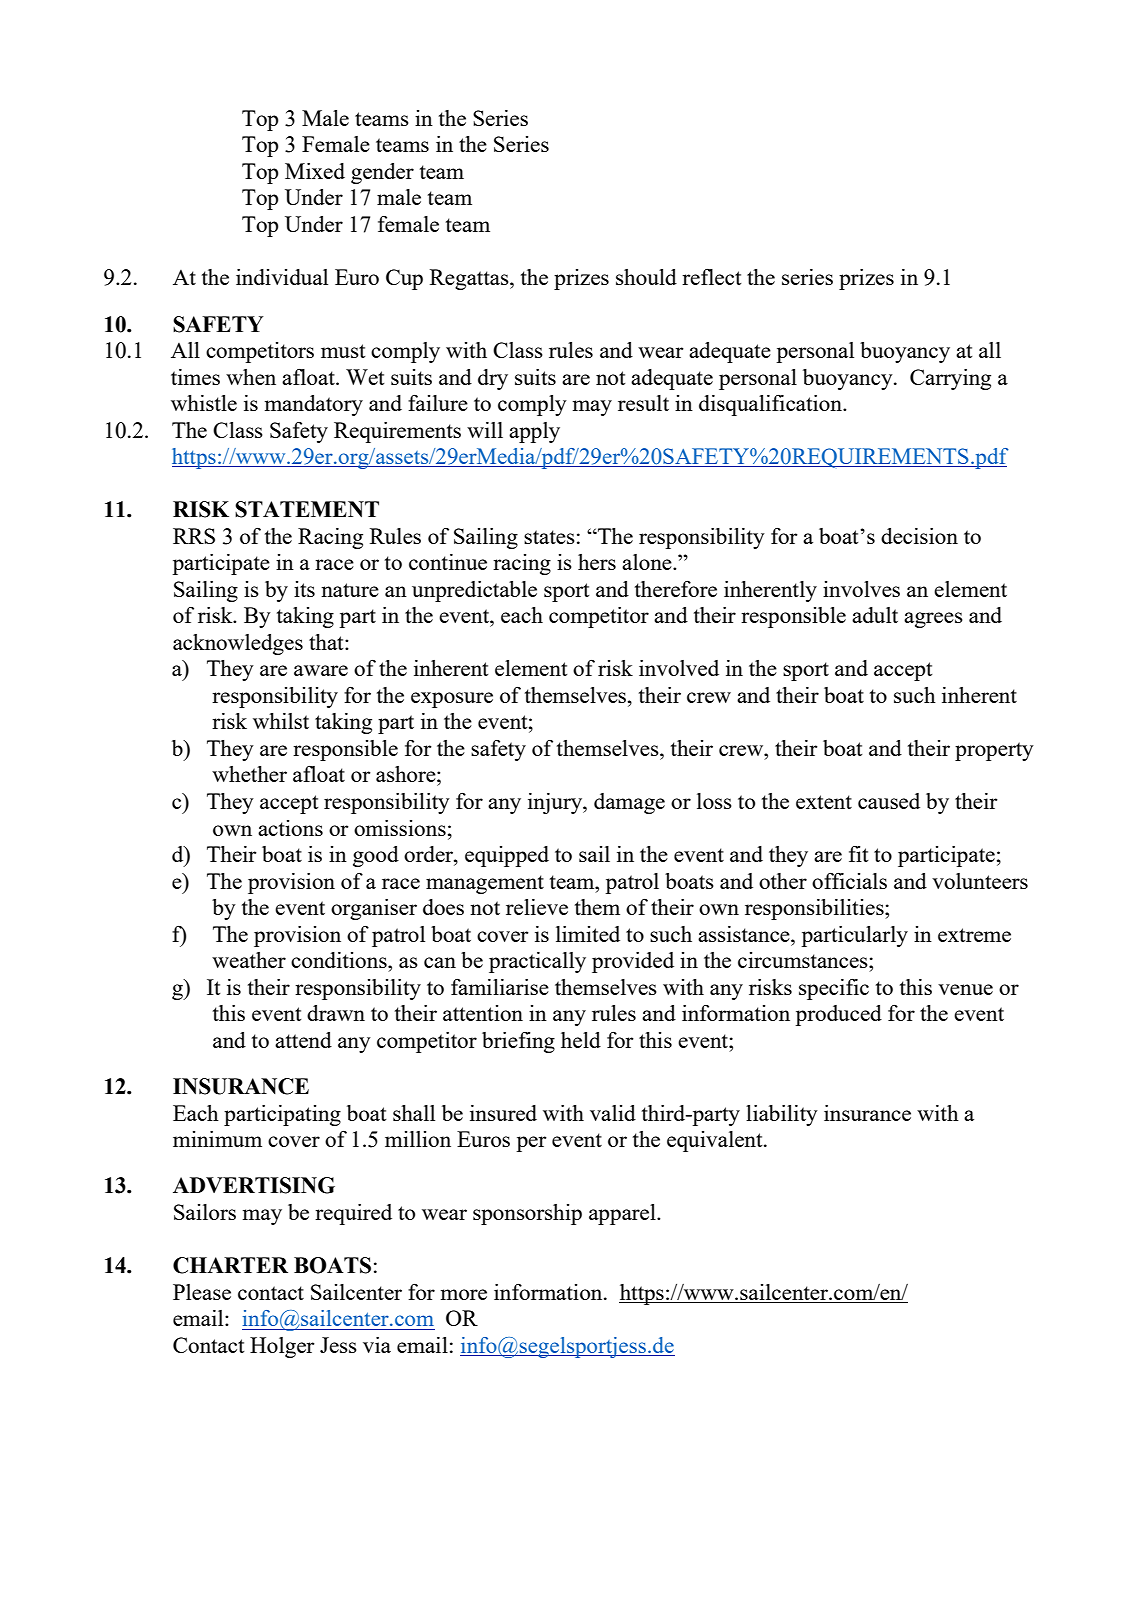 The width and height of the screenshot is (1144, 1618). Describe the element at coordinates (537, 907) in the screenshot. I see `relieve` at that location.
